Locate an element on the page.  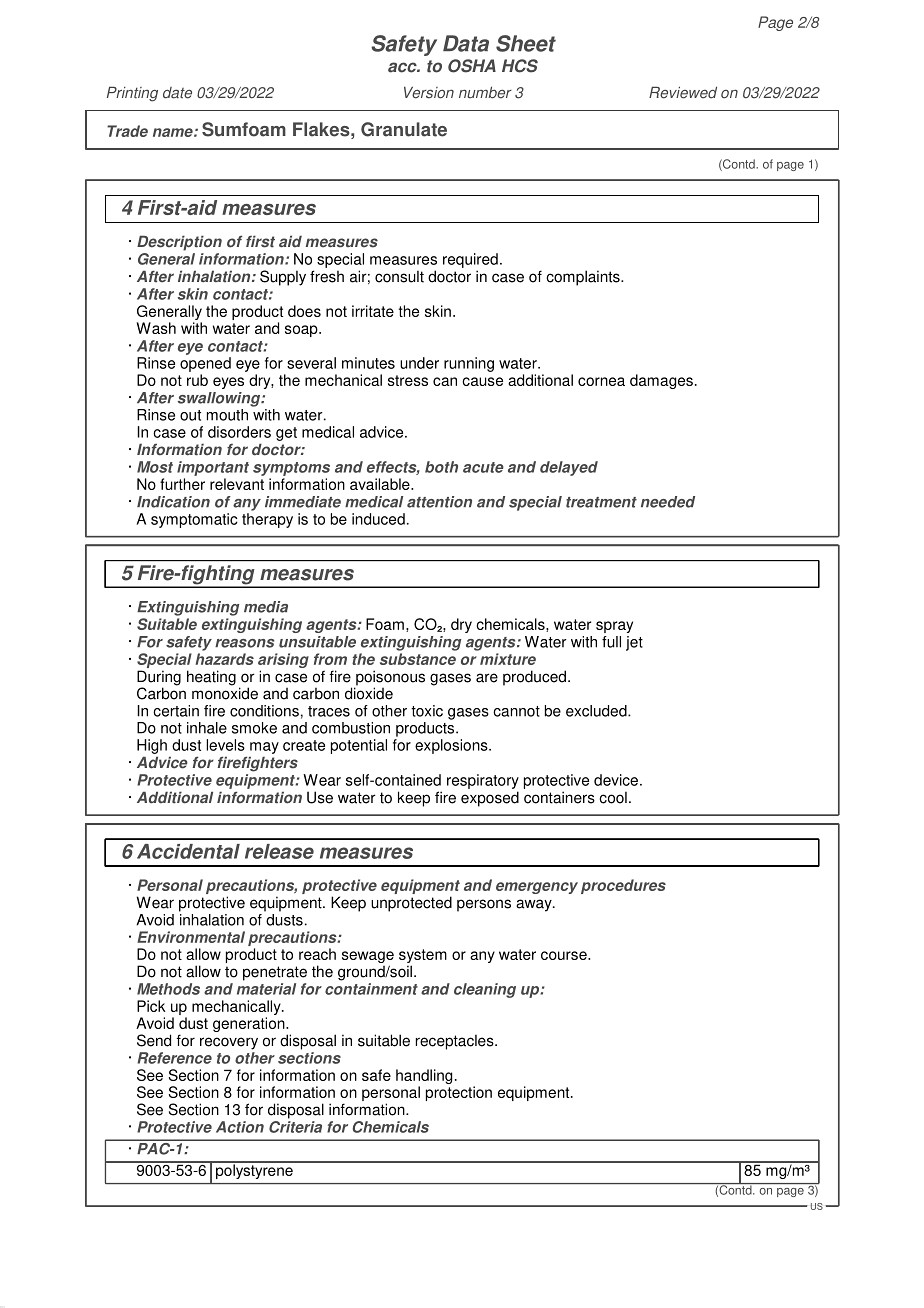
spray is located at coordinates (614, 627).
